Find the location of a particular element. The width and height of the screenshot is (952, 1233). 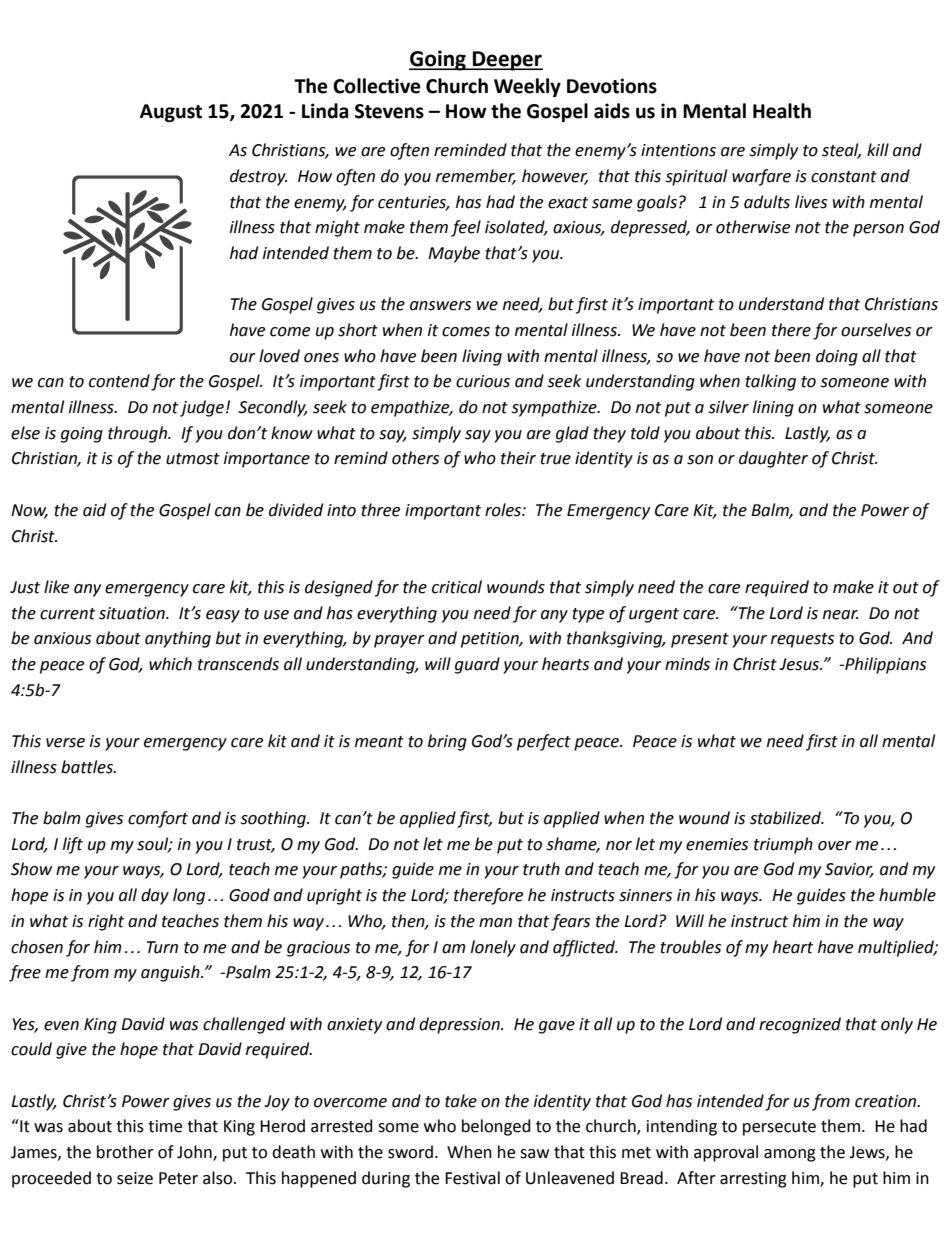

situation is located at coordinates (133, 613).
